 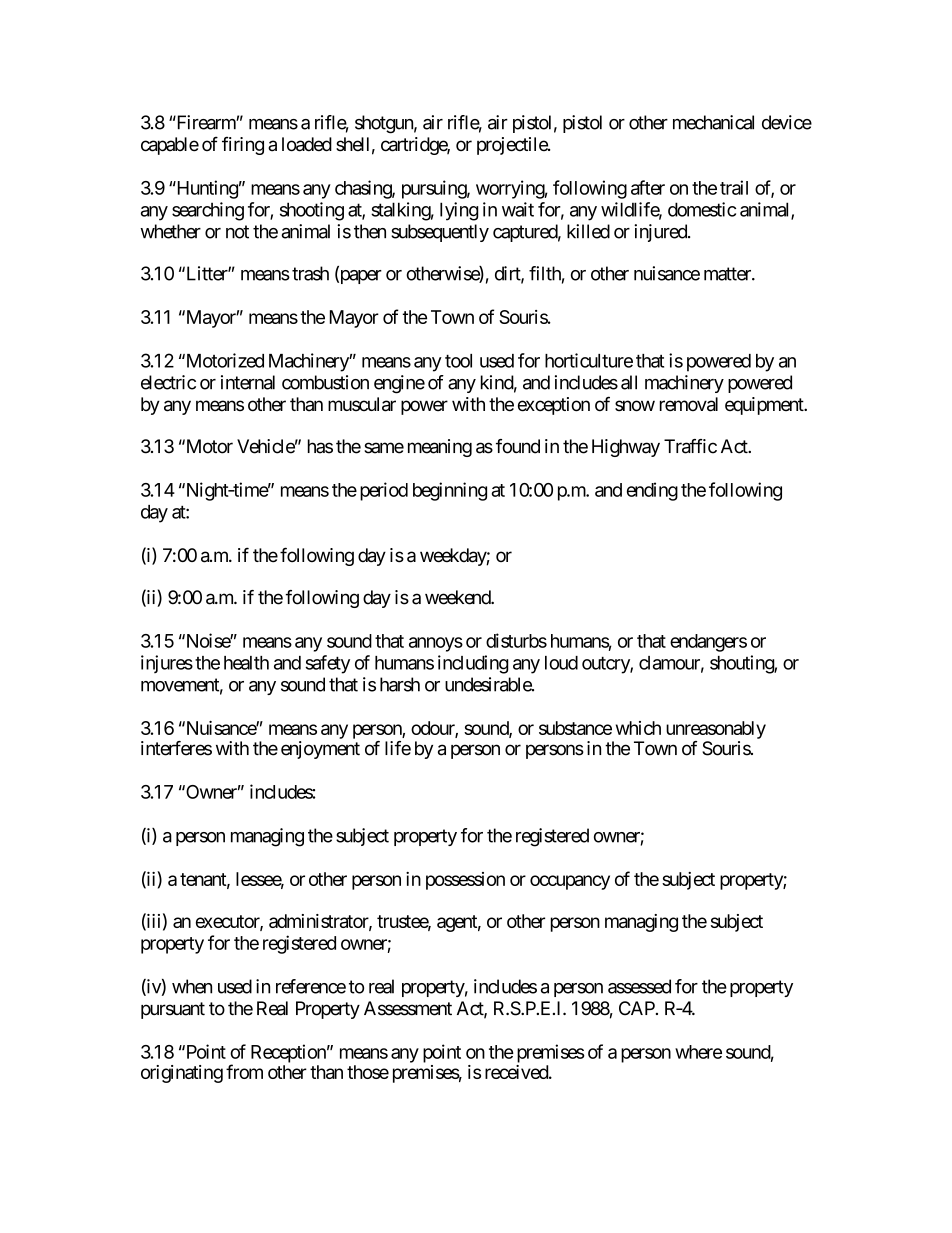 I want to click on Assessment, so click(x=408, y=1008).
